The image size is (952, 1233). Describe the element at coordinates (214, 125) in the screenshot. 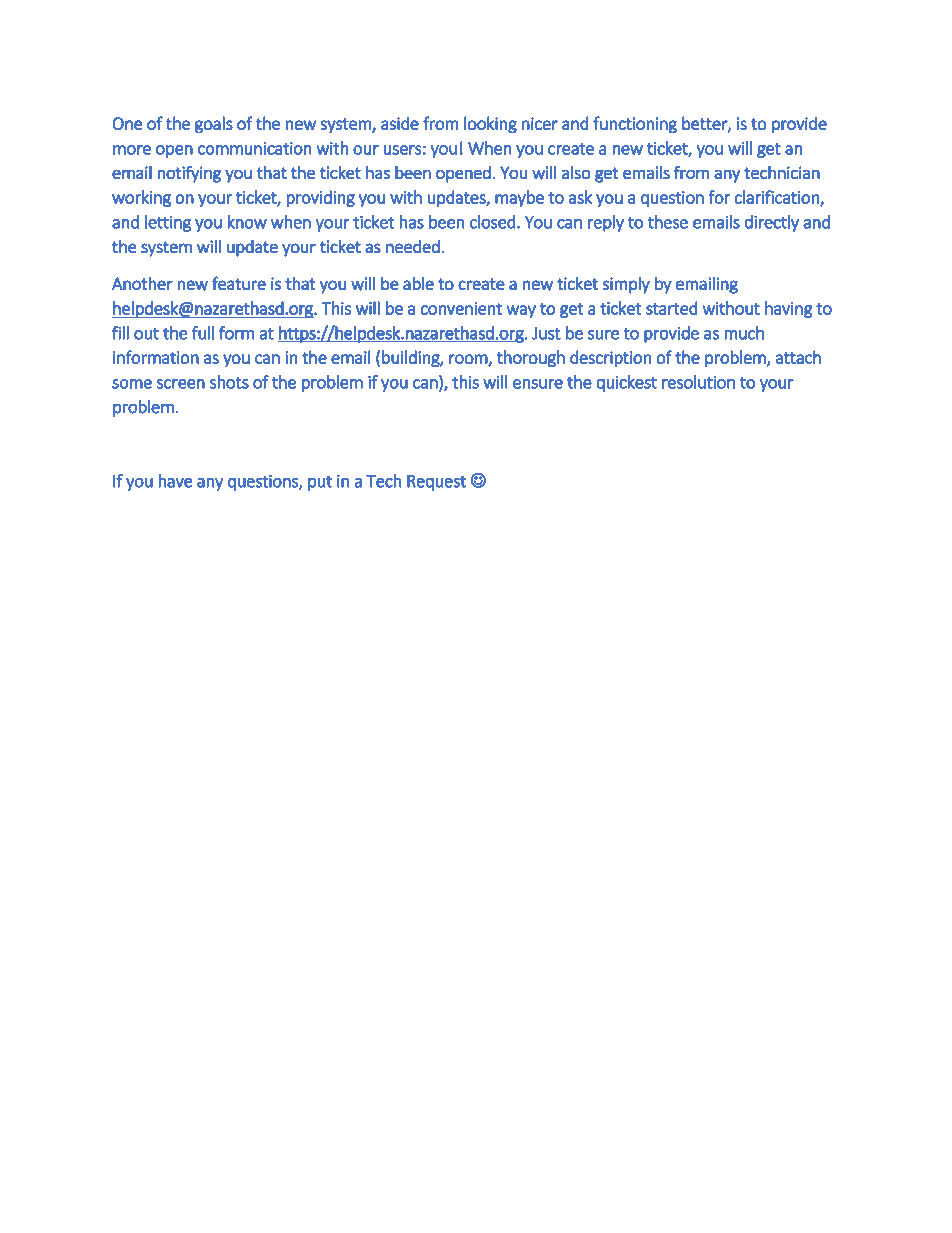

I see `goals` at that location.
